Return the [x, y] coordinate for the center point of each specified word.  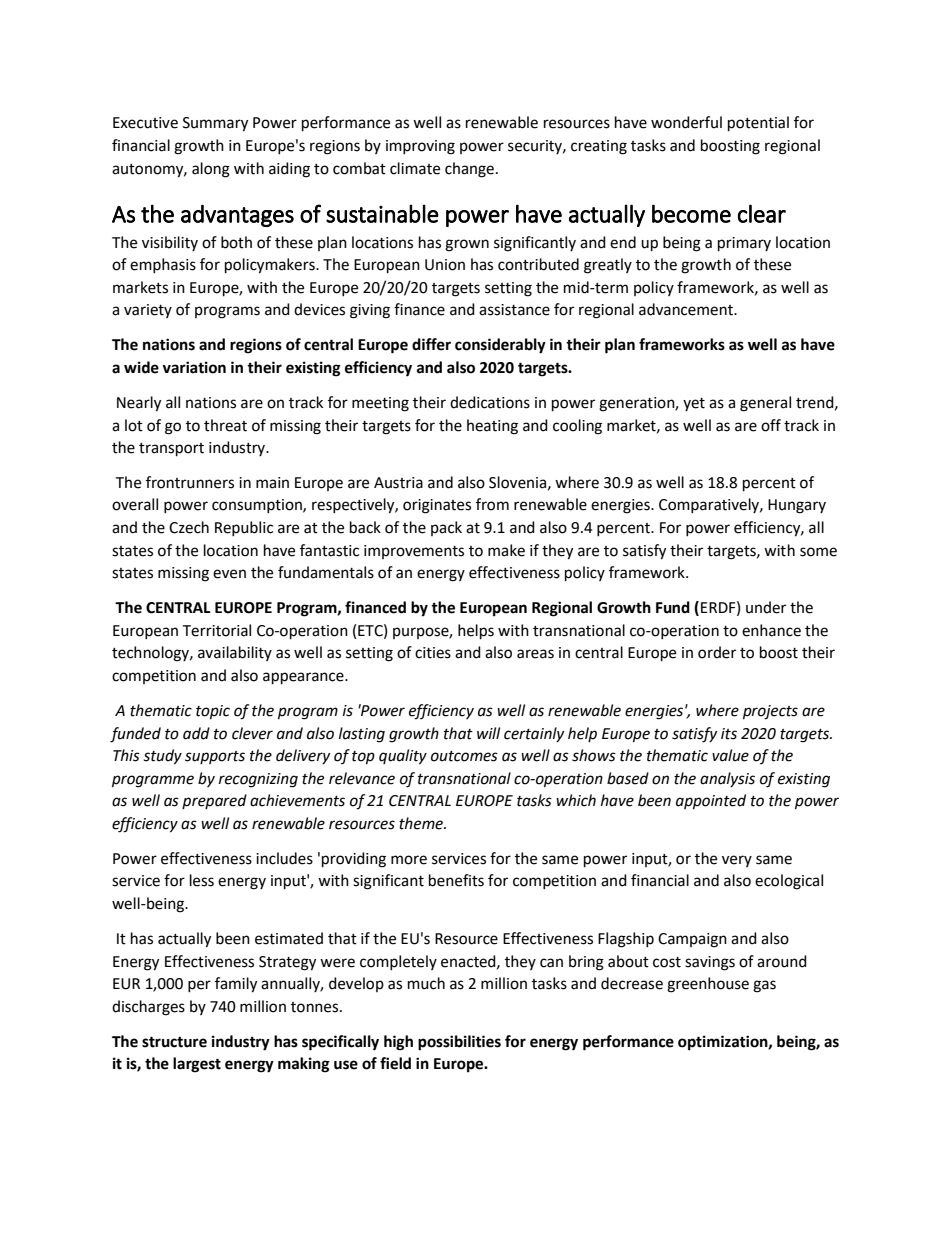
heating [492, 427]
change [469, 170]
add [196, 733]
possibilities [459, 1043]
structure [174, 1042]
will [488, 733]
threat [225, 425]
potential [758, 124]
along [211, 170]
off [771, 425]
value [730, 755]
